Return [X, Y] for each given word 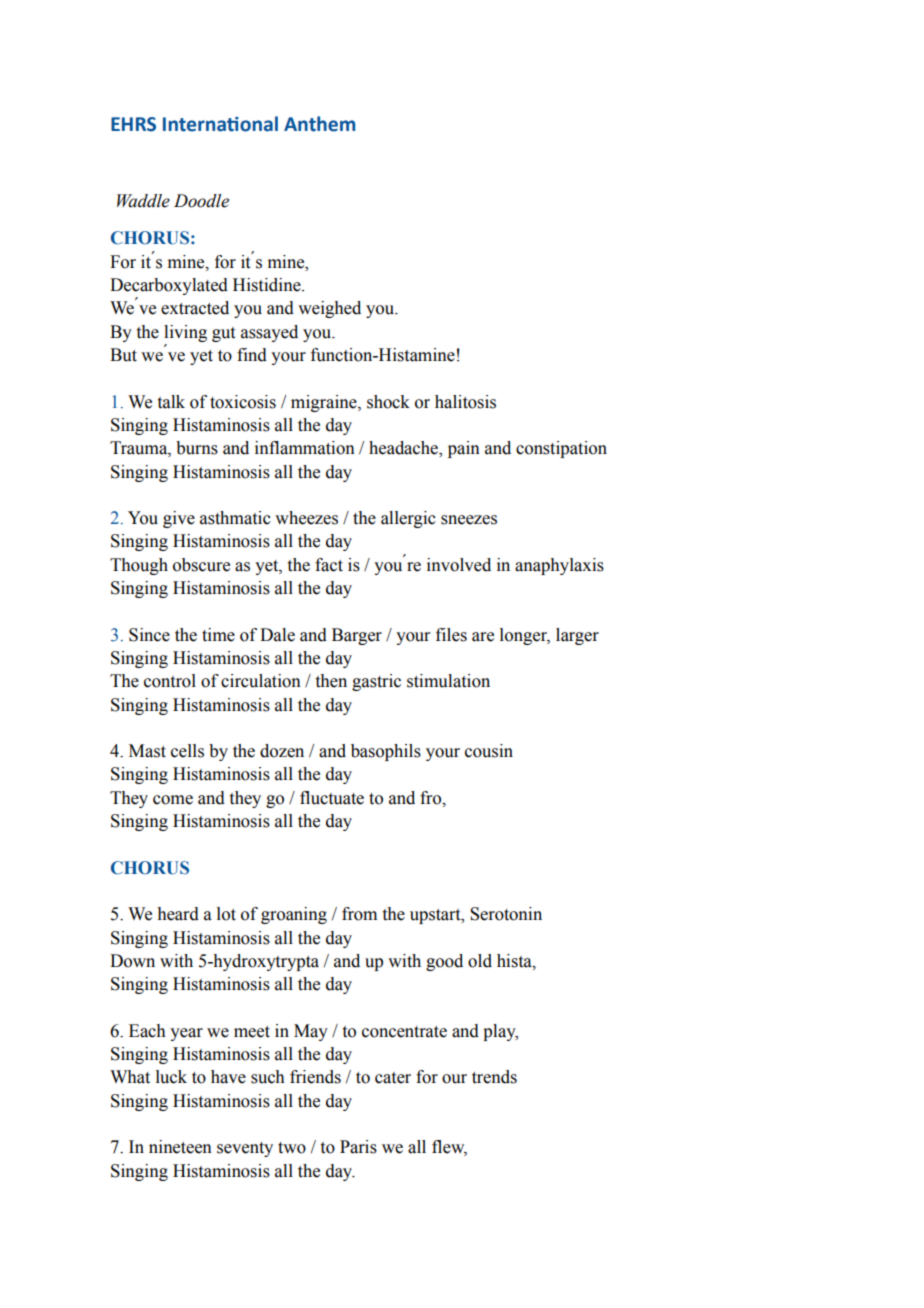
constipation [561, 449]
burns [197, 448]
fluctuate [332, 798]
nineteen [180, 1147]
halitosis [465, 402]
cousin [489, 751]
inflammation [305, 448]
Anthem [319, 124]
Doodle [201, 201]
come [173, 800]
